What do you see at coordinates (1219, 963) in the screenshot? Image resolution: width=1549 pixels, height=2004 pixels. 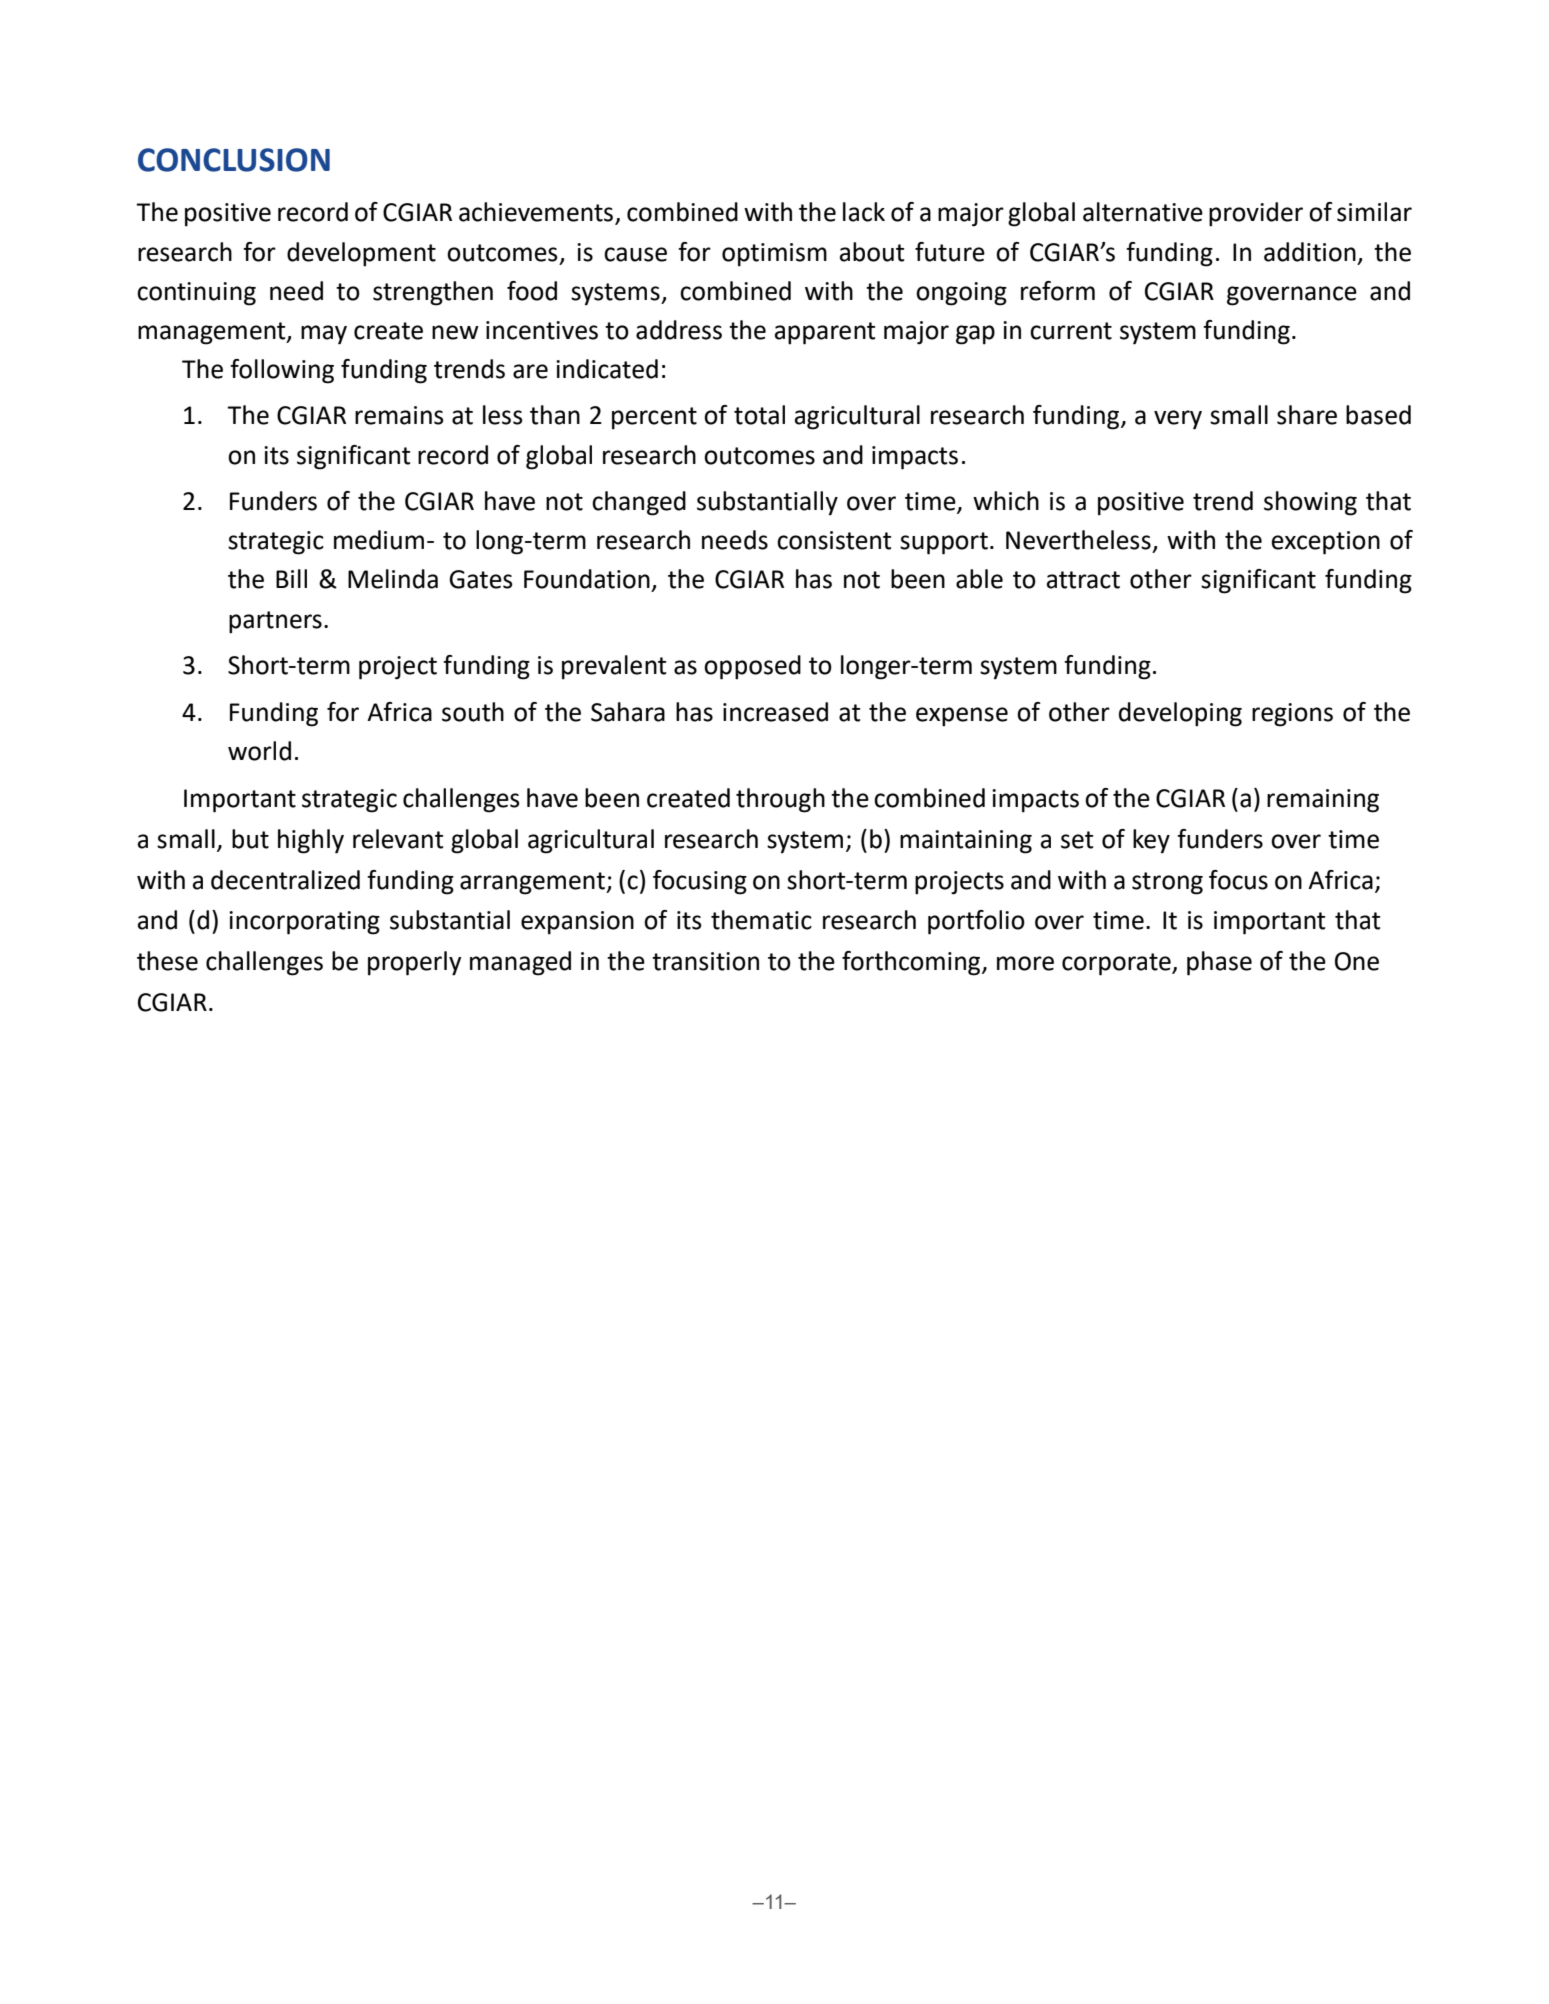 I see `phase` at bounding box center [1219, 963].
